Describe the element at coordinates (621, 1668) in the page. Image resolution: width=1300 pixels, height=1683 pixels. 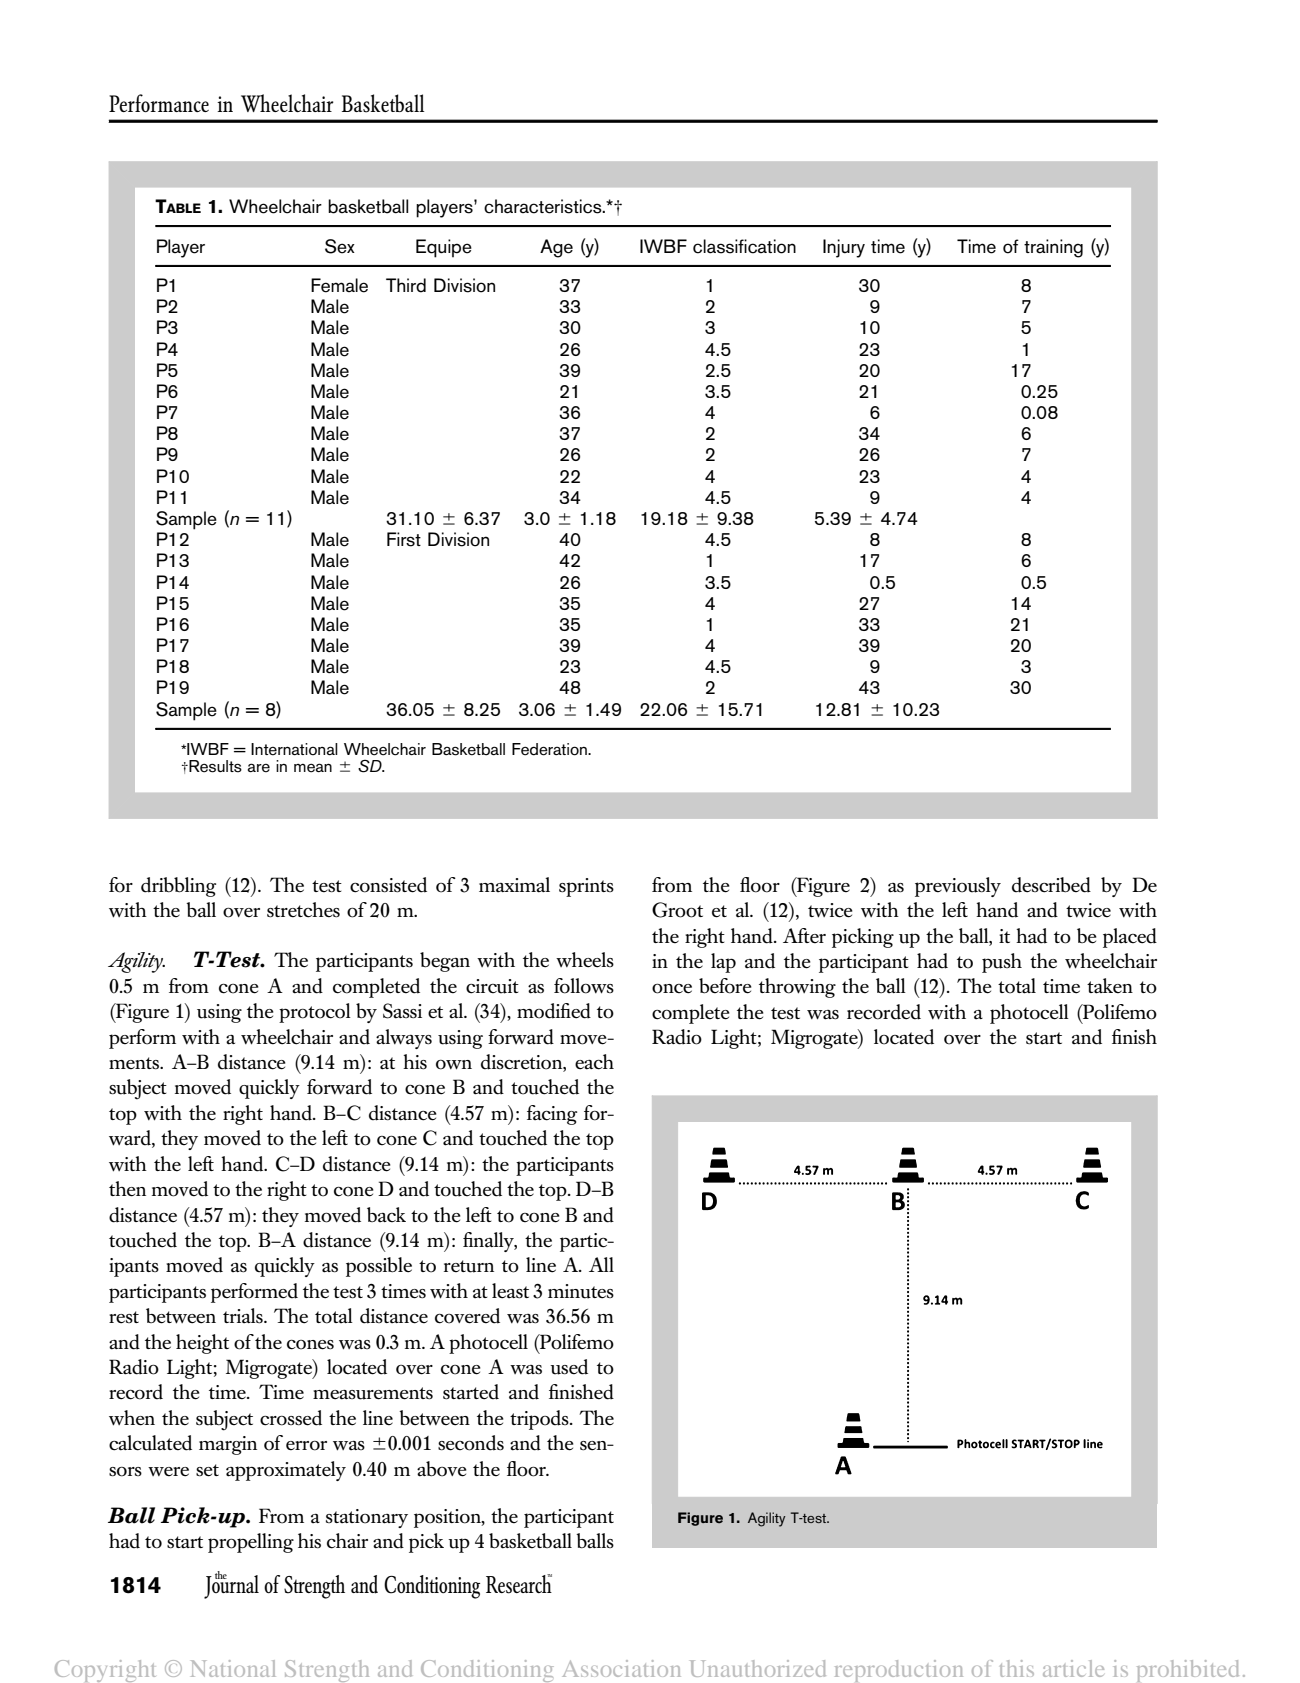
I see `Association` at that location.
